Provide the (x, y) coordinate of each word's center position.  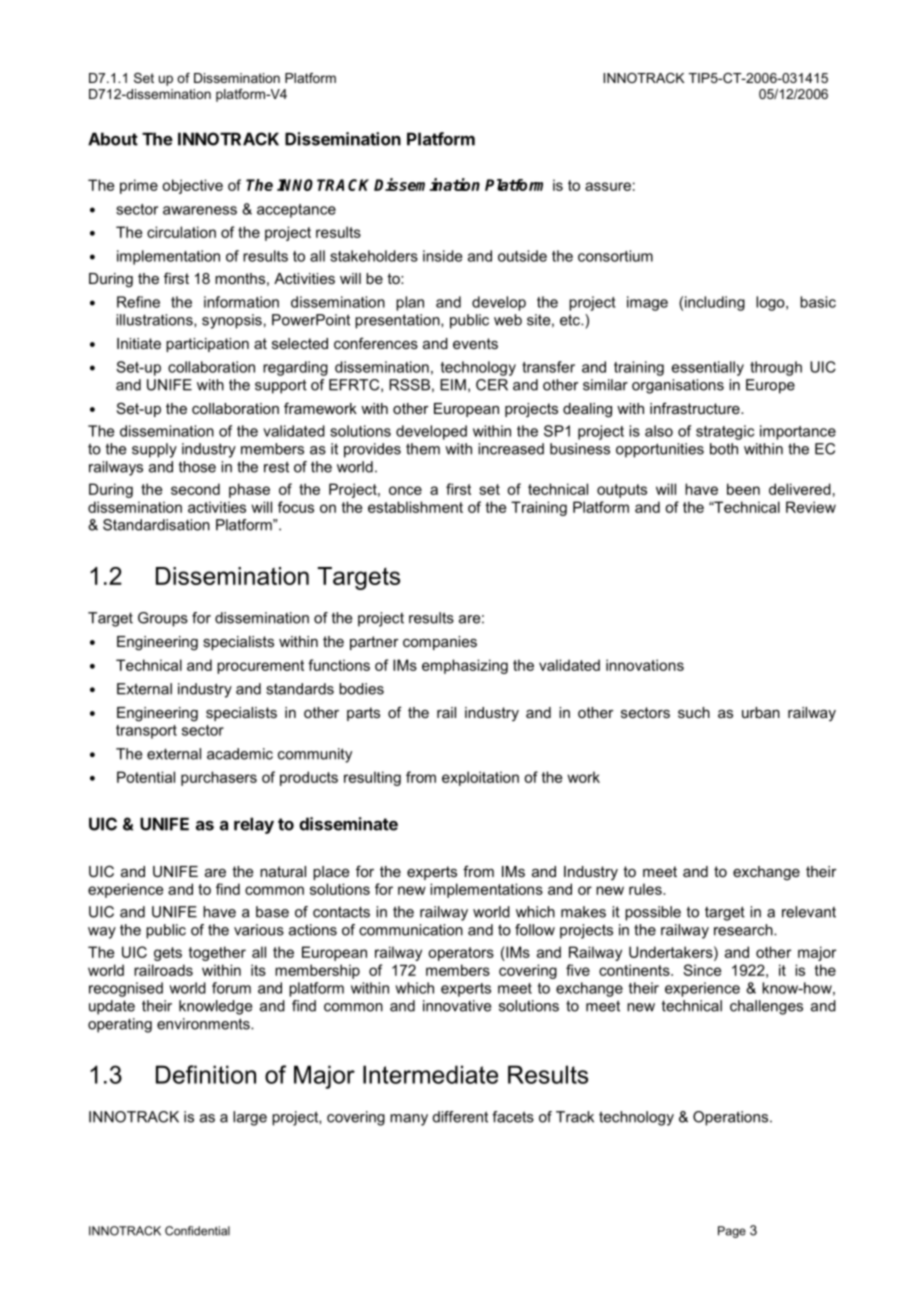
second (195, 489)
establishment (415, 507)
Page (732, 1232)
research (744, 930)
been (743, 489)
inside (442, 256)
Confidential (197, 1231)
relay (254, 825)
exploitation (480, 778)
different (460, 1117)
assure (608, 186)
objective (192, 186)
